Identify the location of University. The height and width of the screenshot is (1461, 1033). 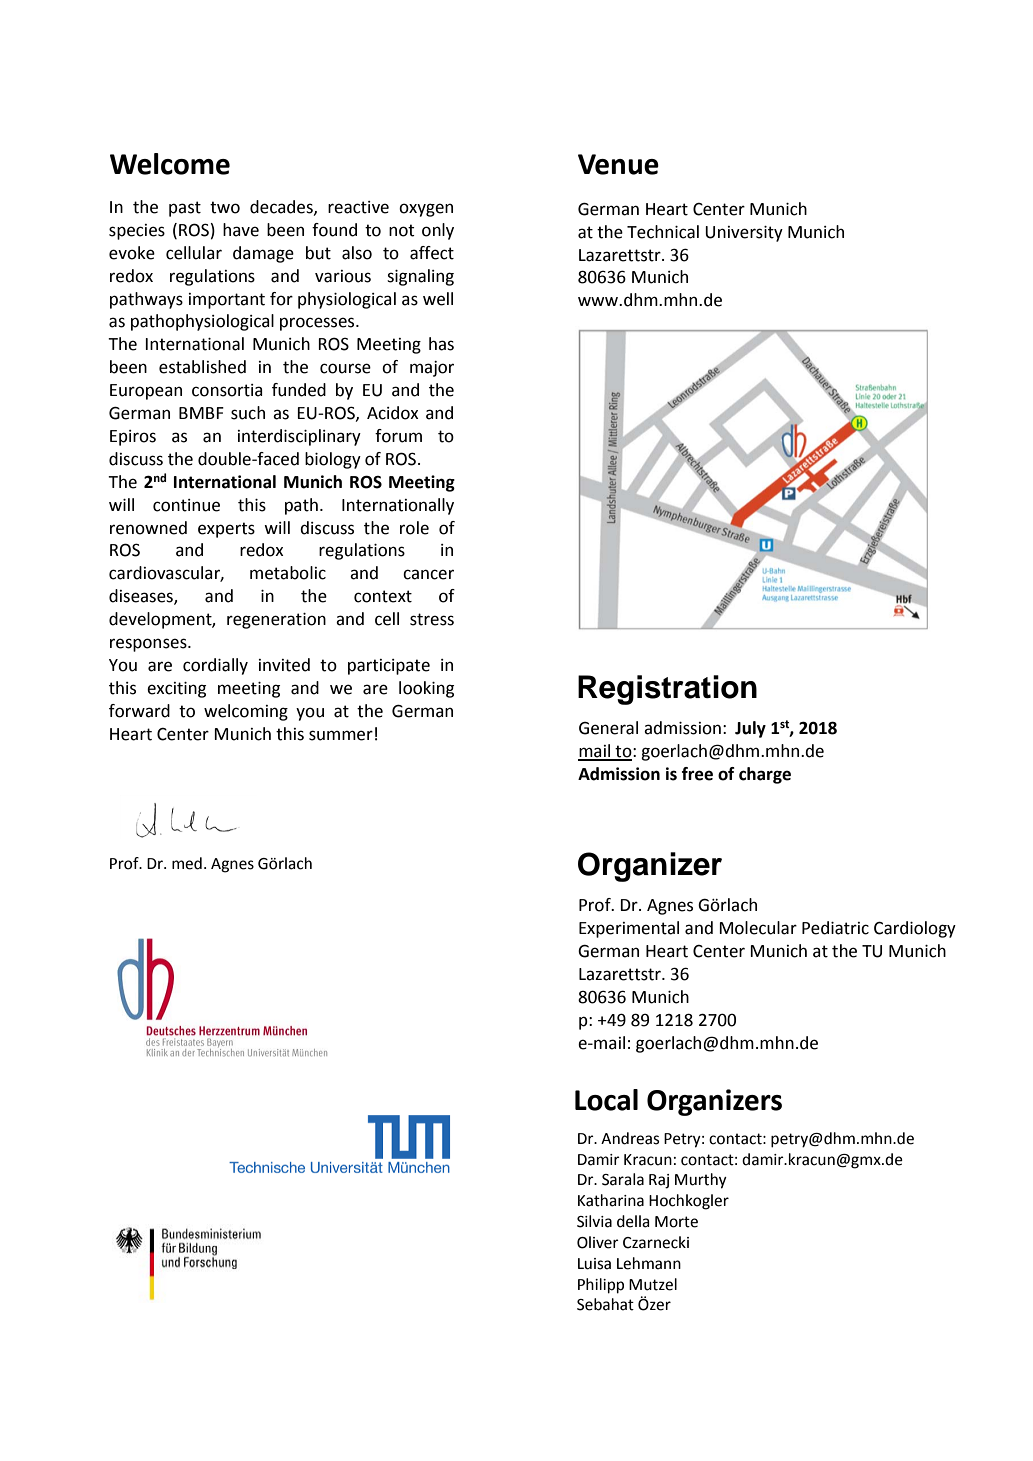
(744, 234).
